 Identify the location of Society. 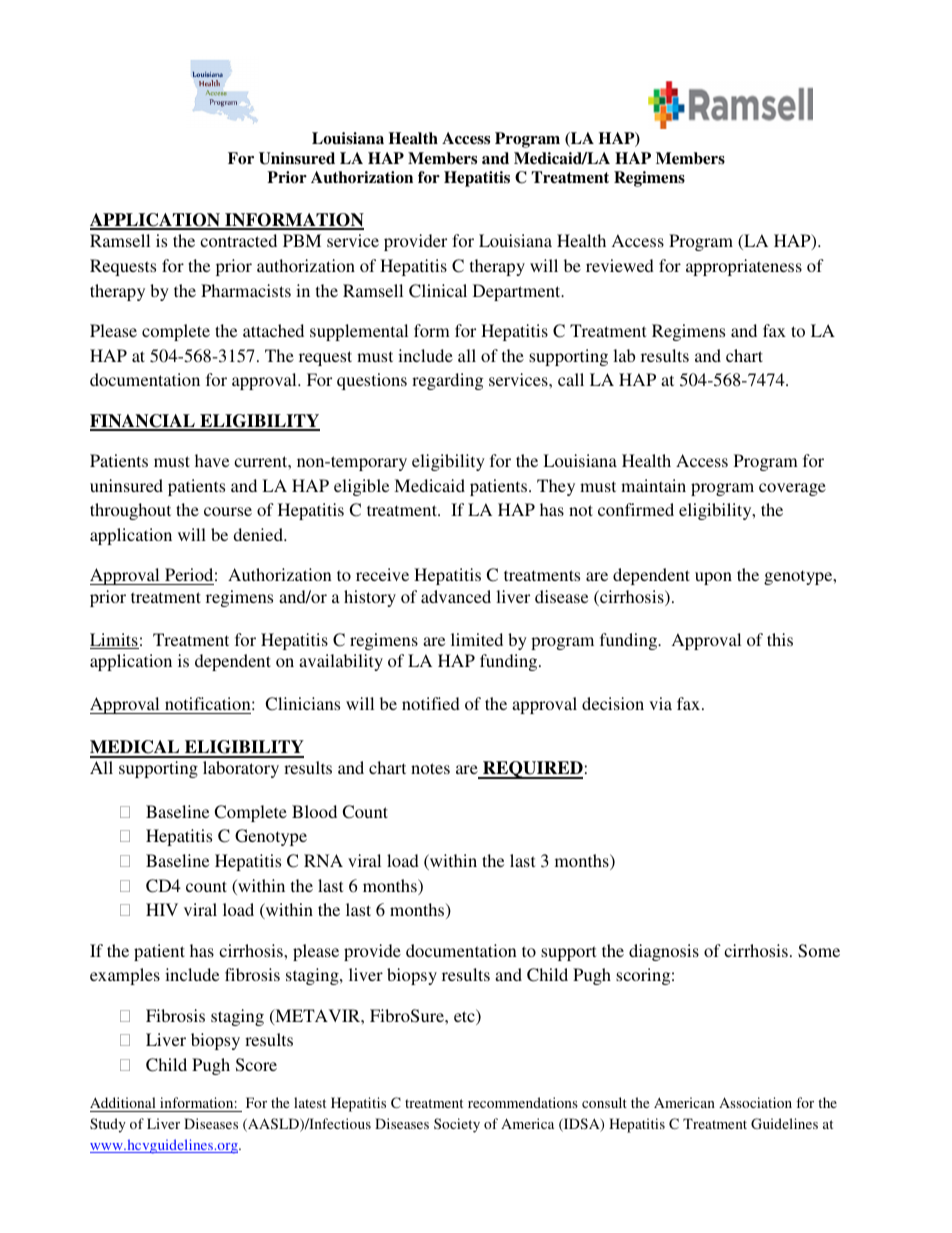
(457, 1125).
